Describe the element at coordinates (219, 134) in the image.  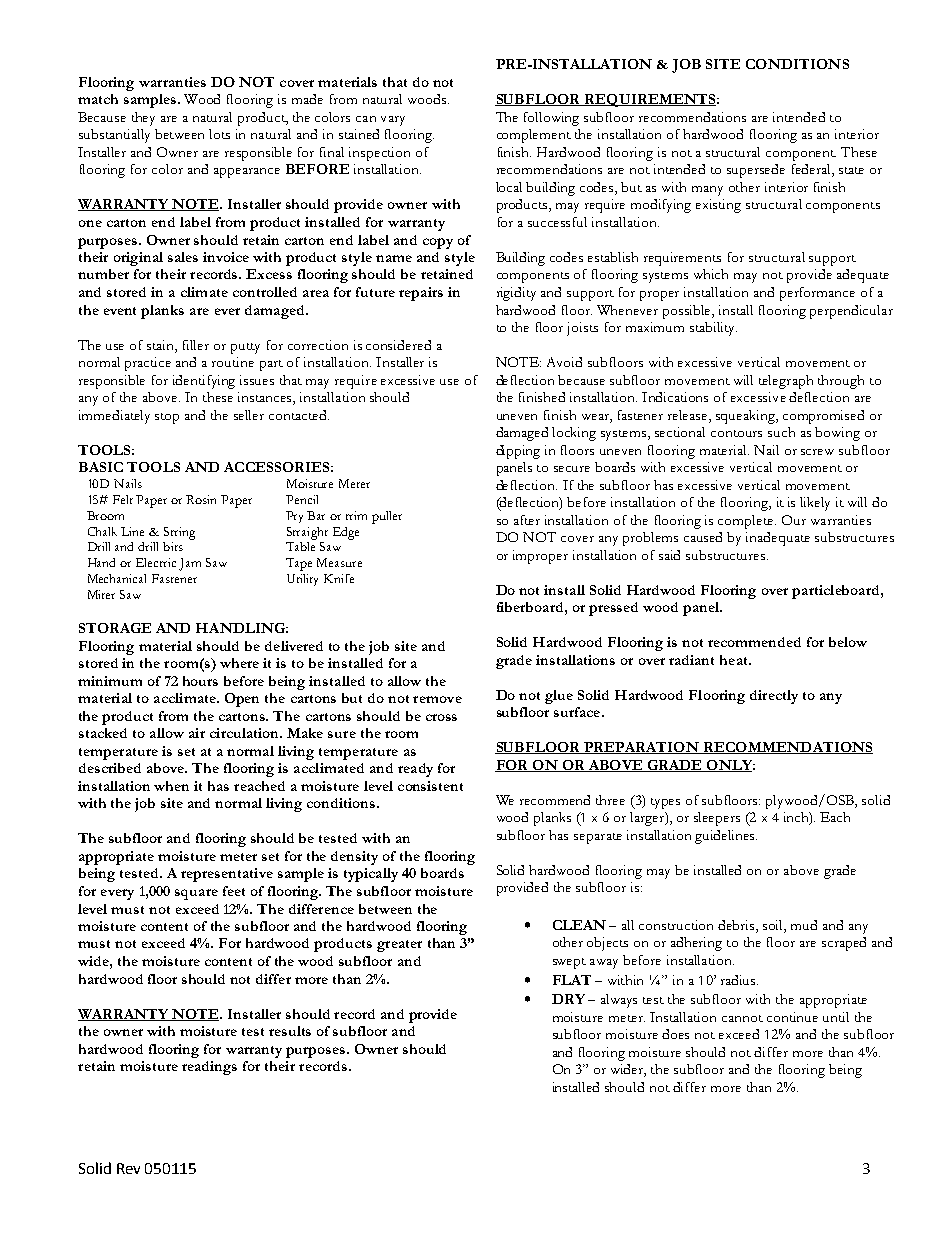
I see `lots` at that location.
